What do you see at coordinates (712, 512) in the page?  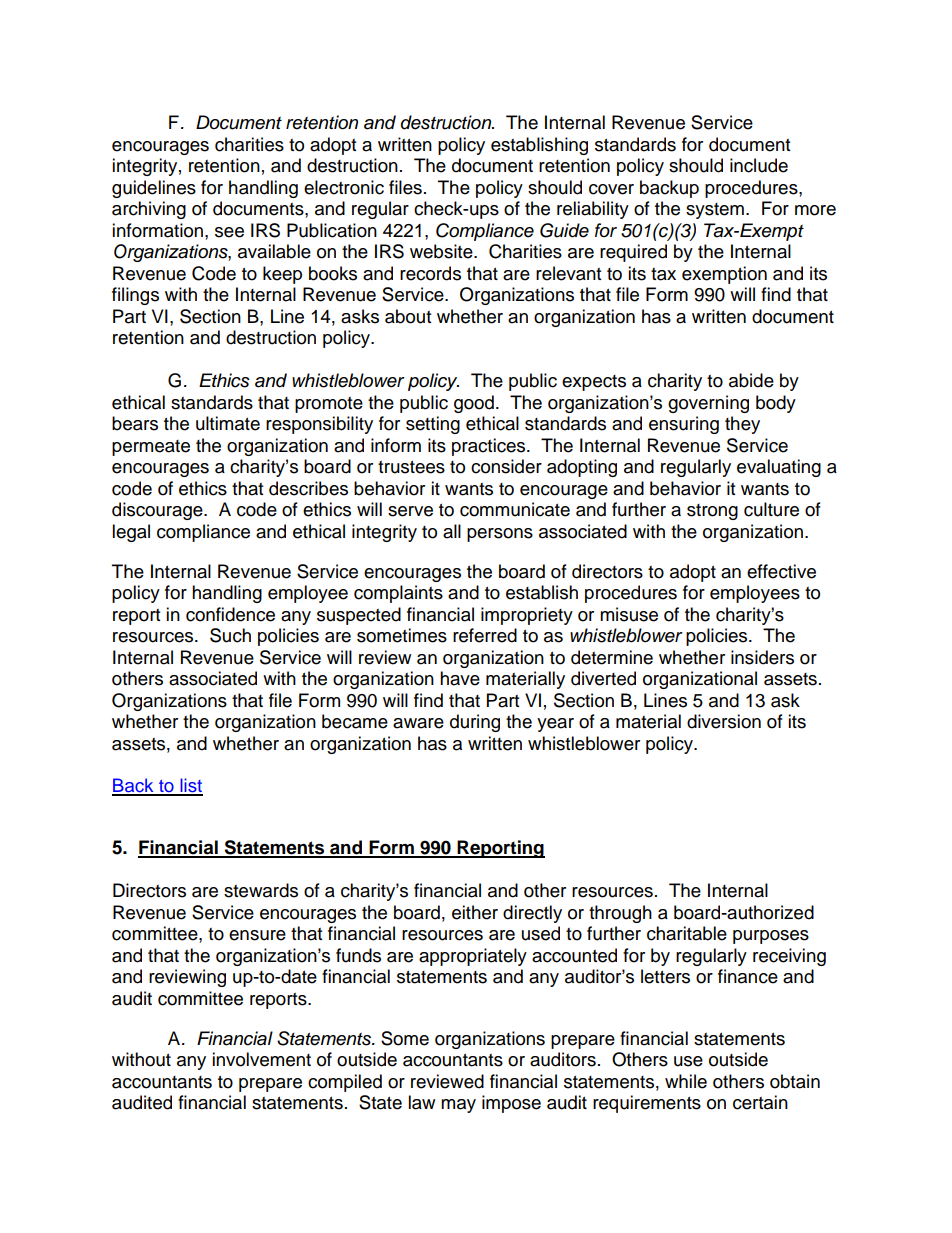 I see `strong` at bounding box center [712, 512].
